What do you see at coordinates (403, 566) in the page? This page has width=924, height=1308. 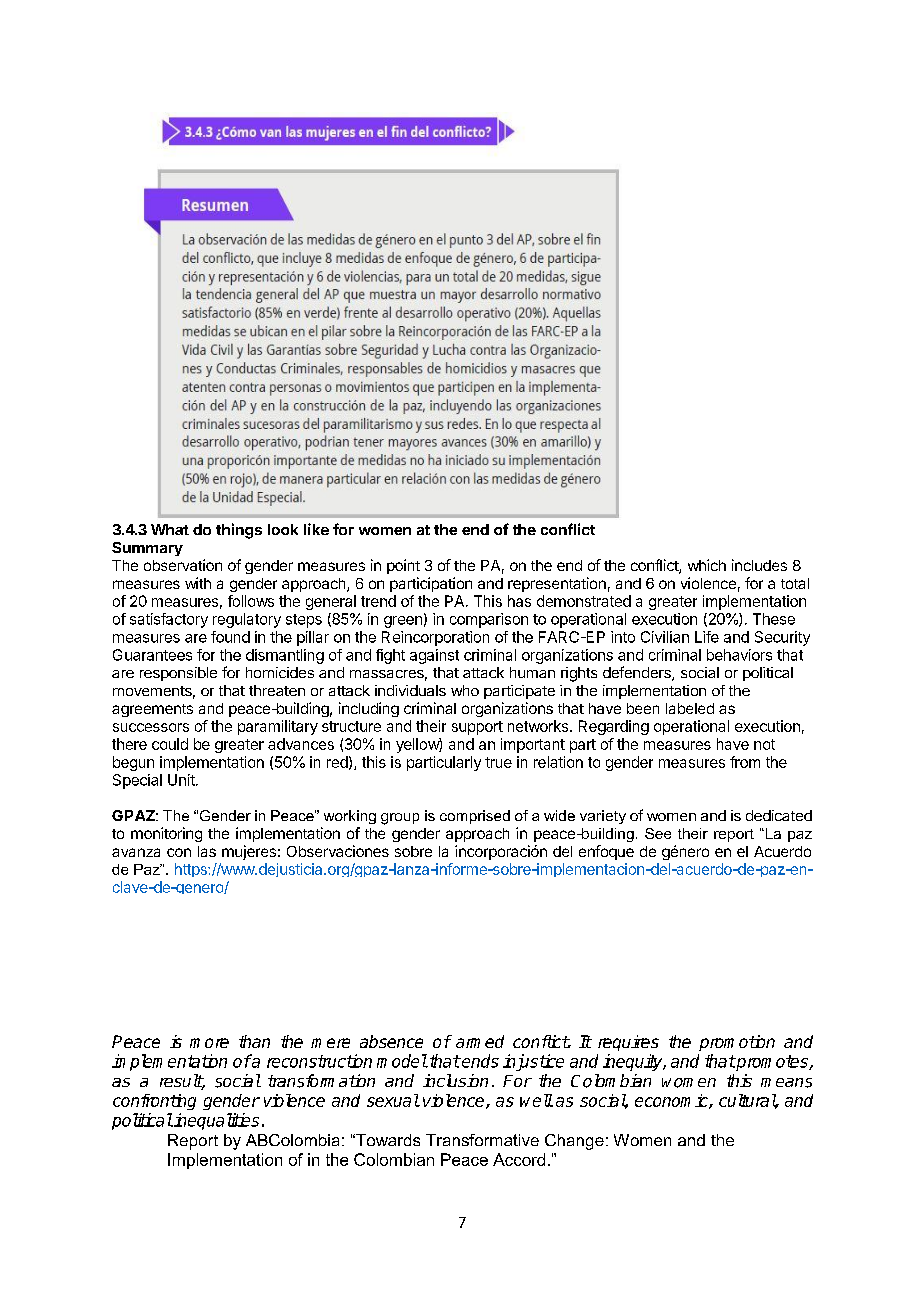 I see `point` at bounding box center [403, 566].
